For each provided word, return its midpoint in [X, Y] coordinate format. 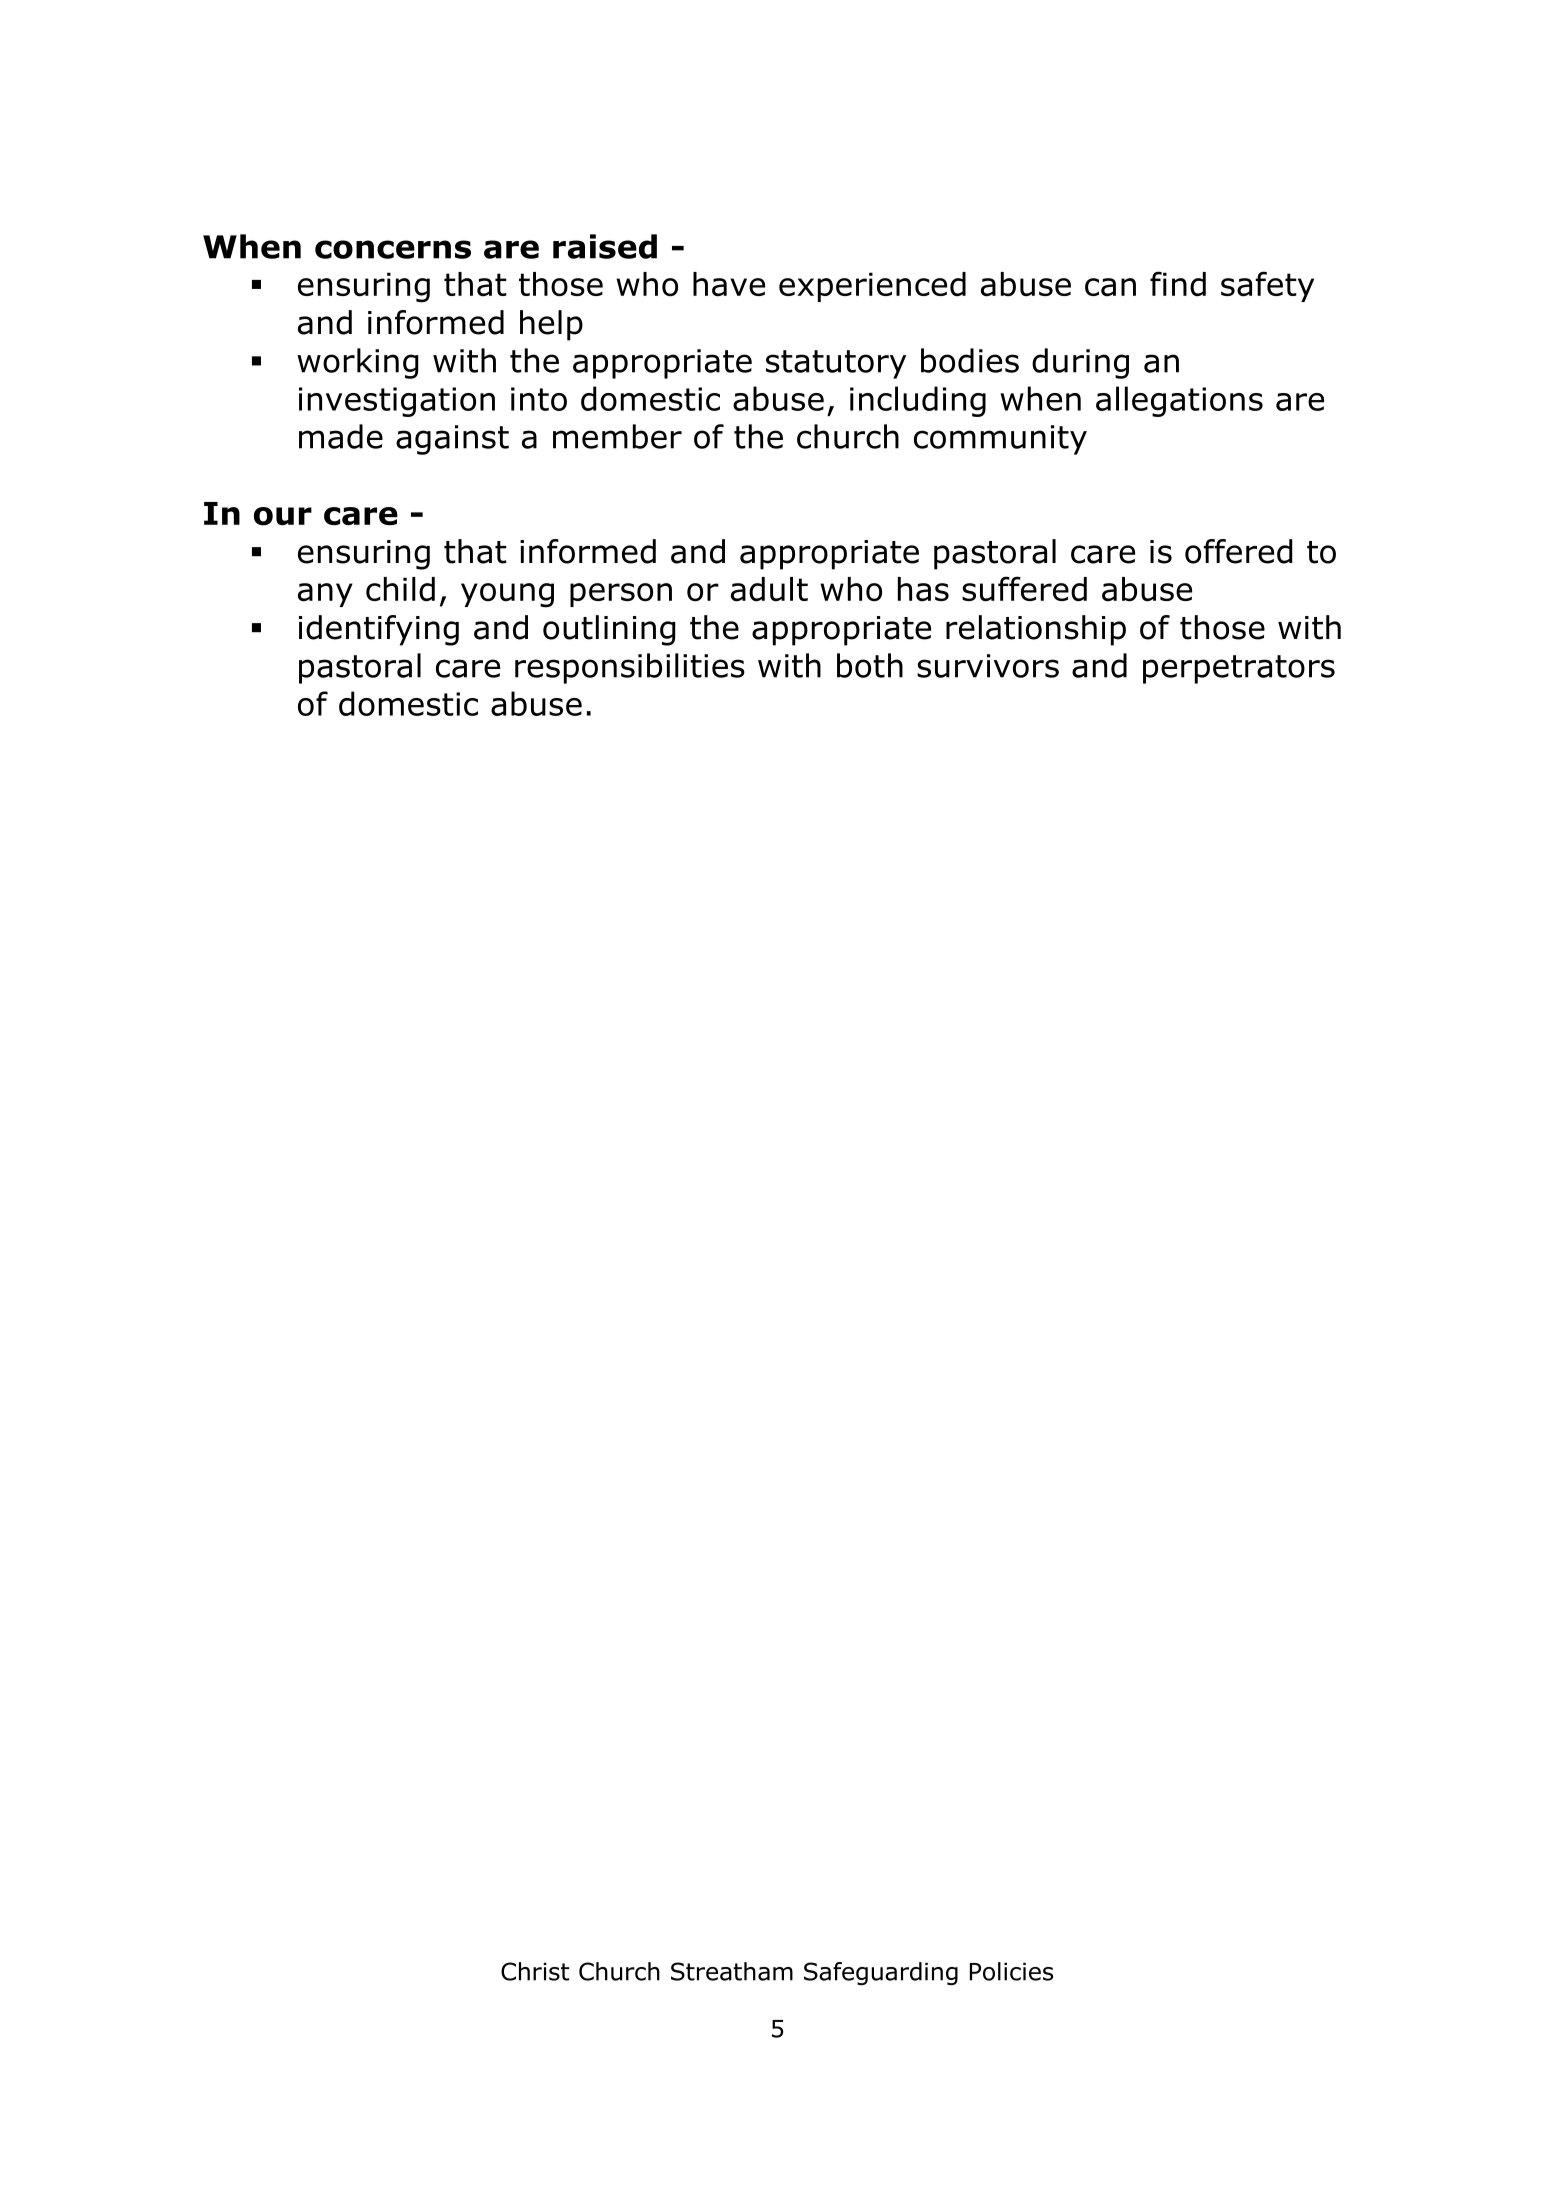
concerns [393, 249]
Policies [1011, 1971]
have [729, 284]
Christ [535, 1971]
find [1178, 284]
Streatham [732, 1971]
